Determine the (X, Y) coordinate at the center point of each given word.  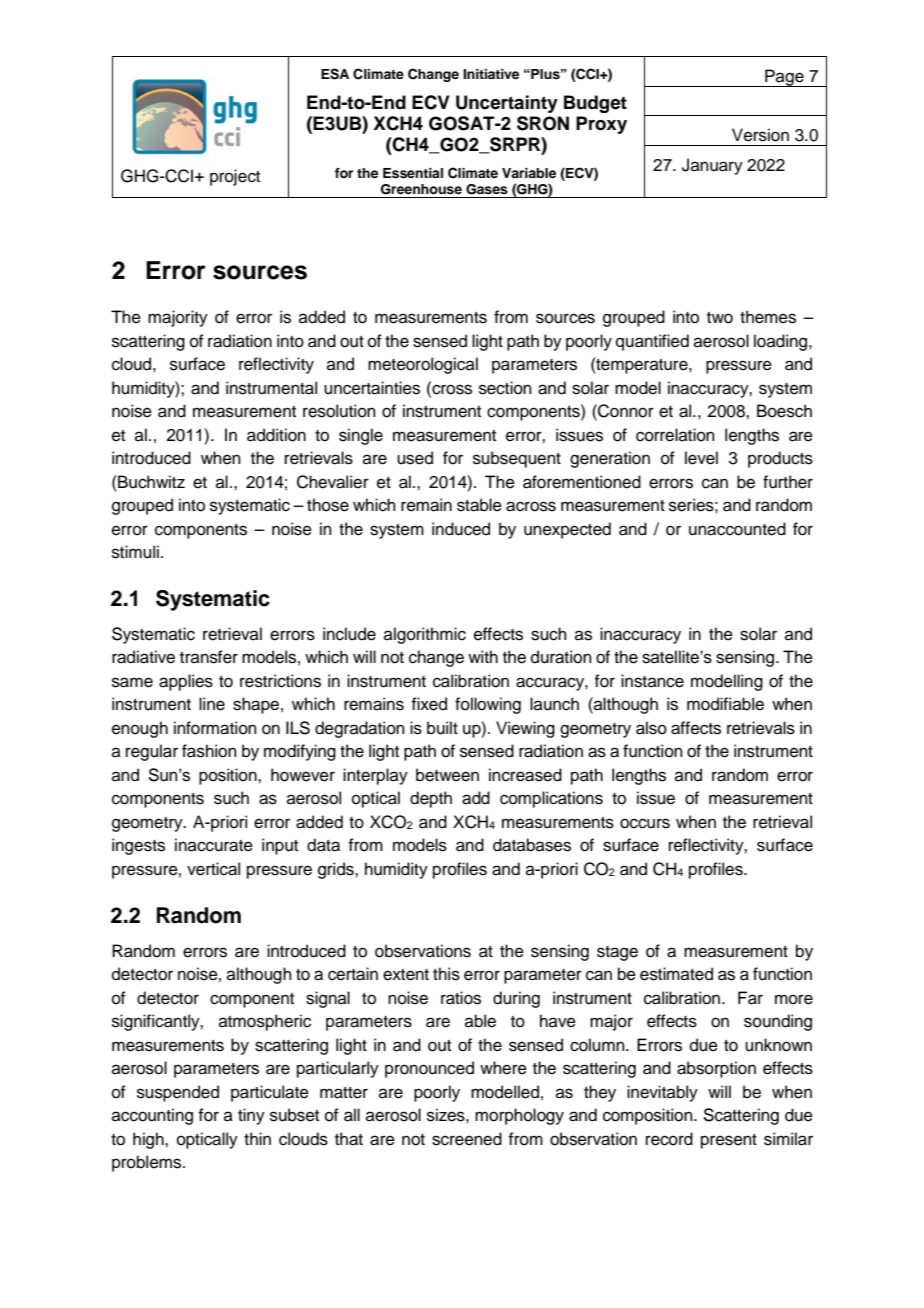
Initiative (491, 74)
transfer (209, 657)
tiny (251, 1116)
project (235, 177)
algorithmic (425, 635)
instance (652, 681)
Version (760, 135)
